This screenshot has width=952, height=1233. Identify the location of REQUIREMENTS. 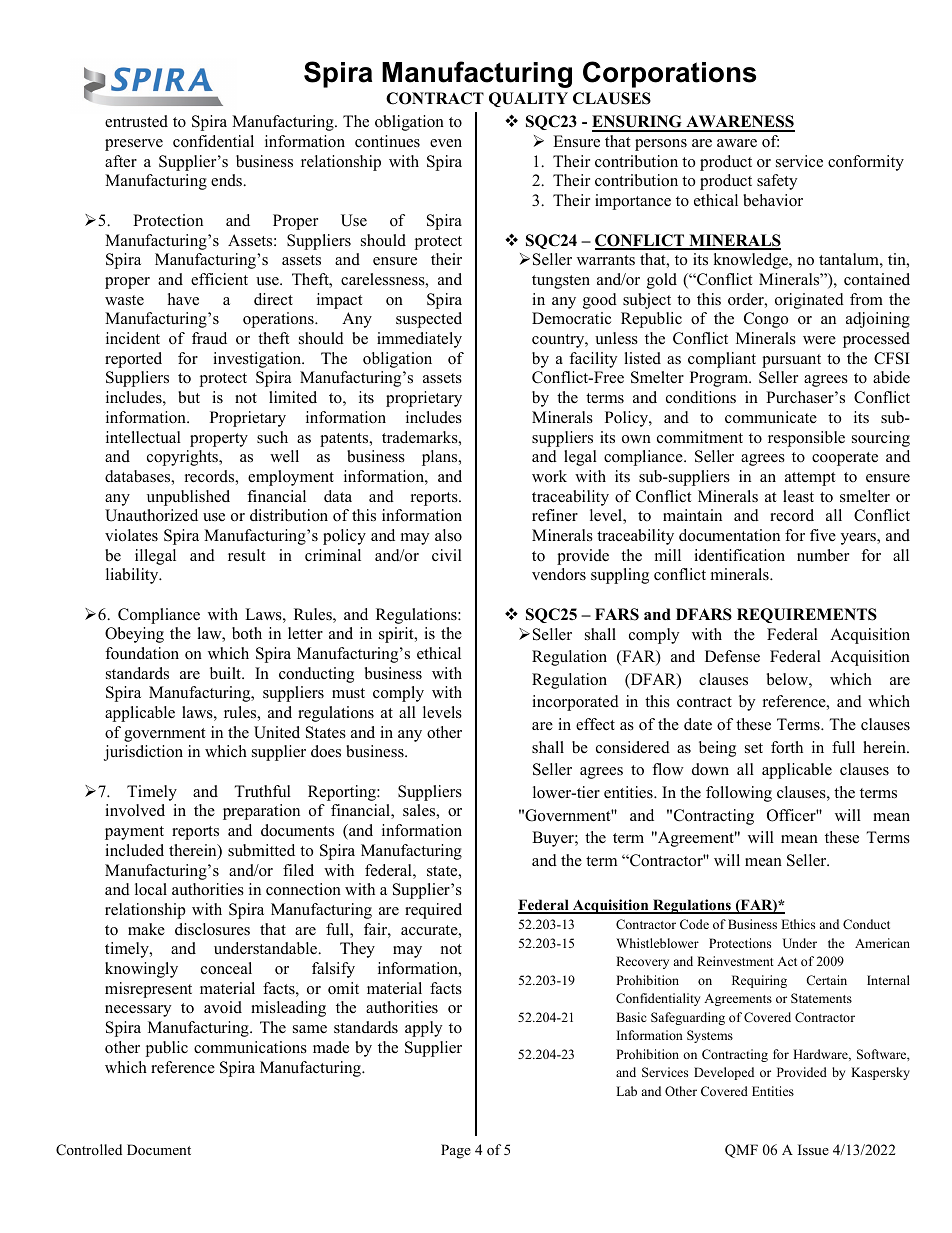
(807, 615).
